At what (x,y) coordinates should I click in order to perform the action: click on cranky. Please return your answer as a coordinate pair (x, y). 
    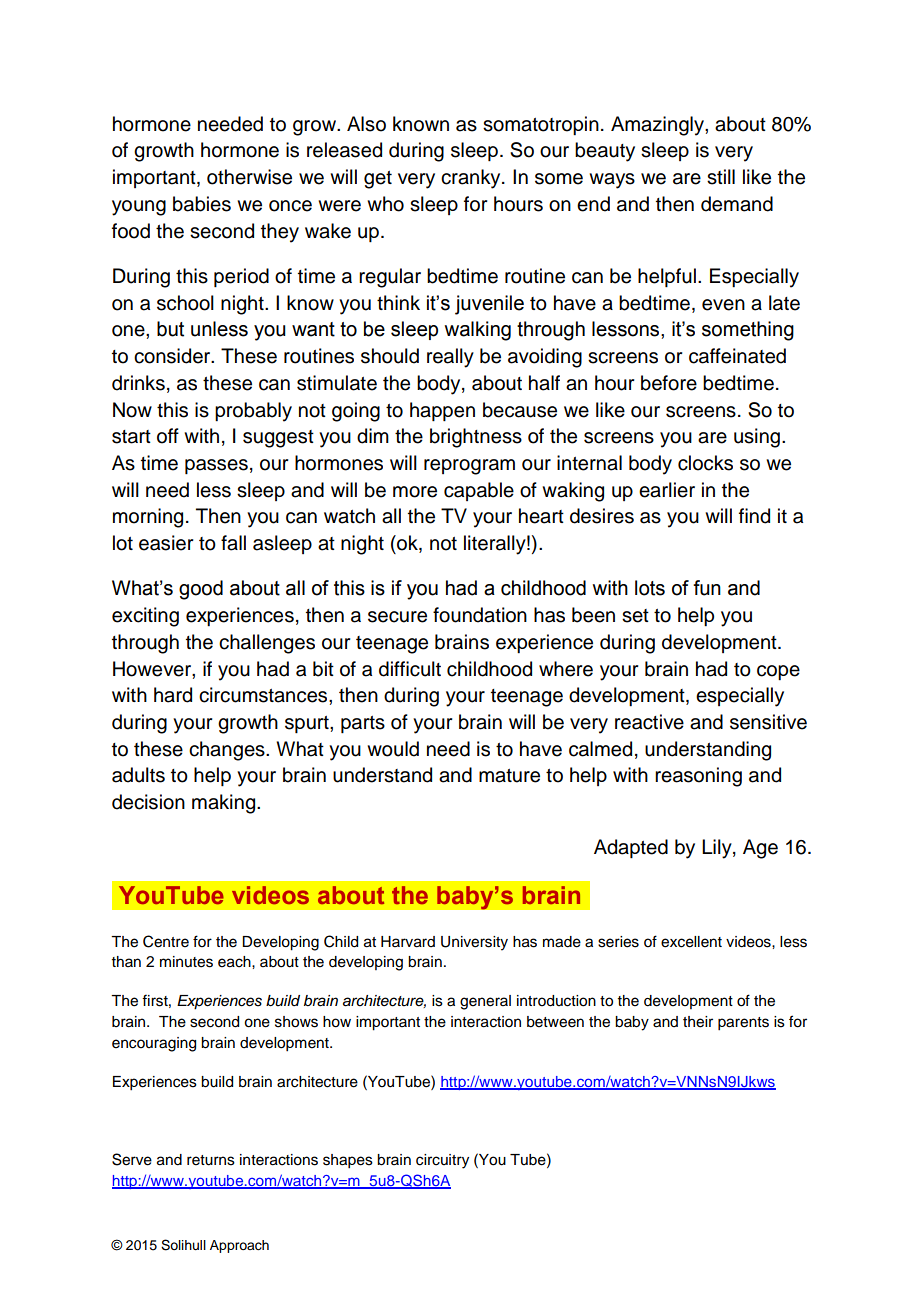
    Looking at the image, I should click on (472, 179).
